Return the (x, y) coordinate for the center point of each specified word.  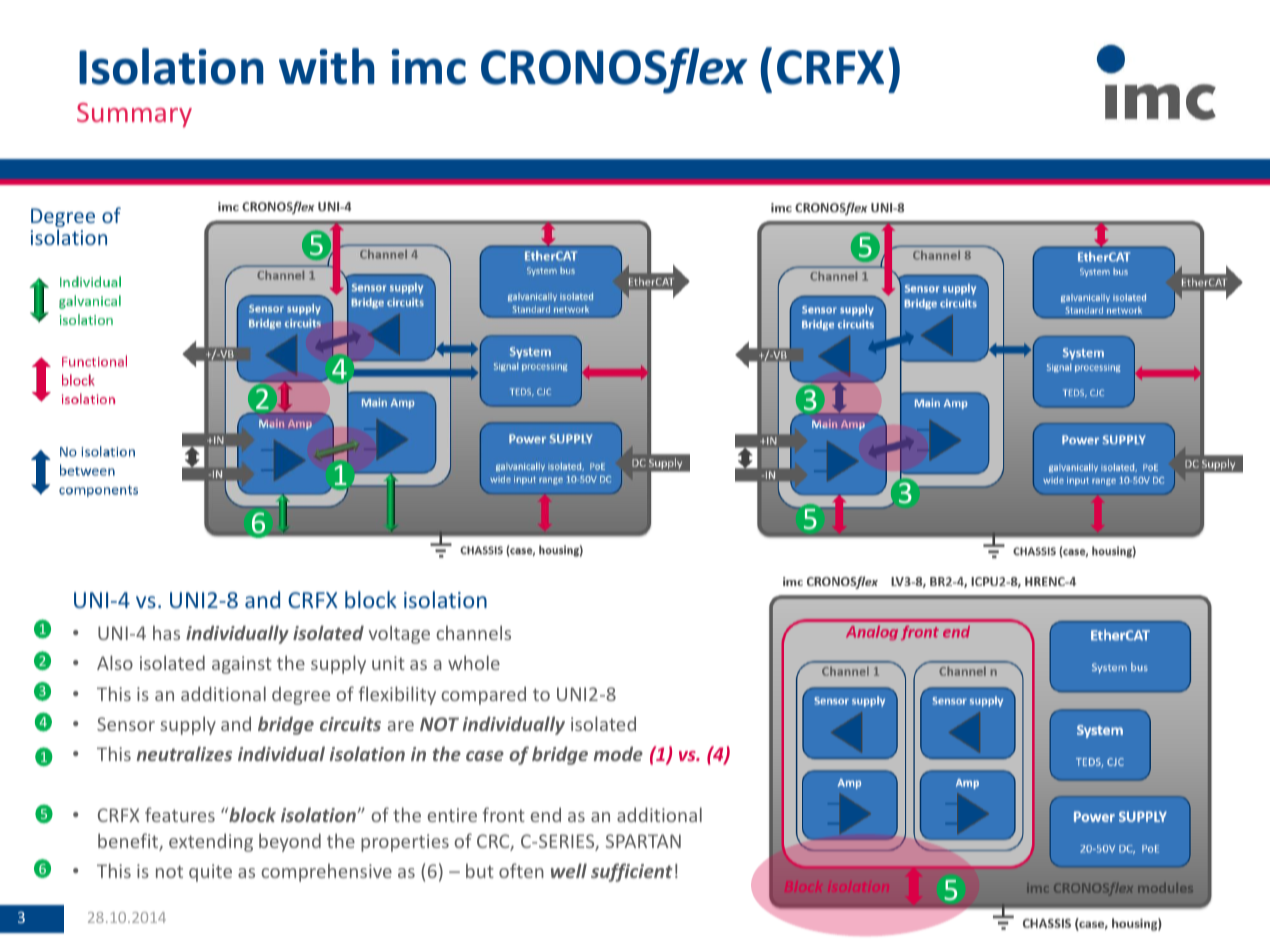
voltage (399, 634)
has (166, 632)
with (327, 66)
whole (474, 662)
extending (211, 842)
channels (473, 632)
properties (405, 843)
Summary (134, 115)
